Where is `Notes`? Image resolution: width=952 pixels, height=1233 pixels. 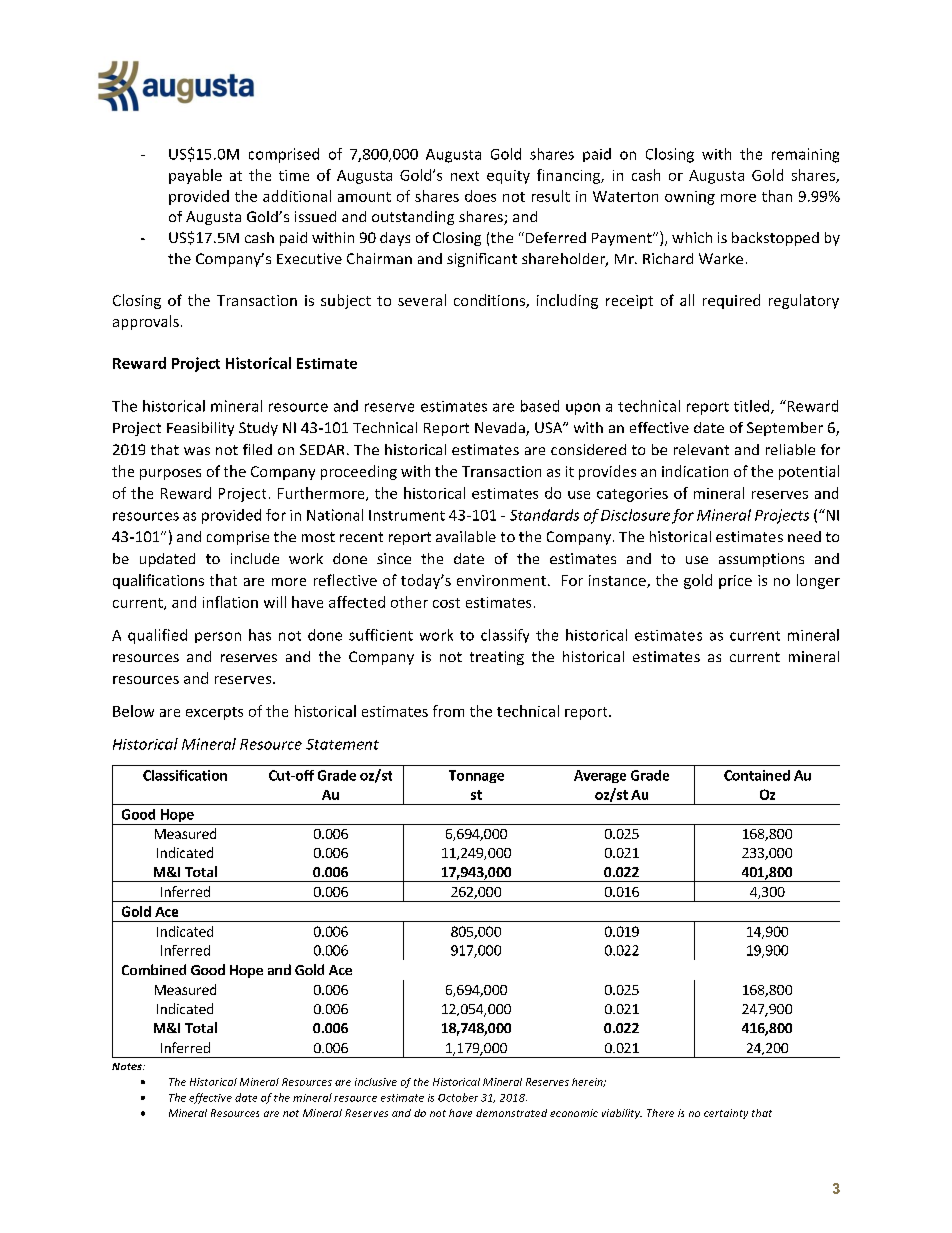 Notes is located at coordinates (128, 1066).
